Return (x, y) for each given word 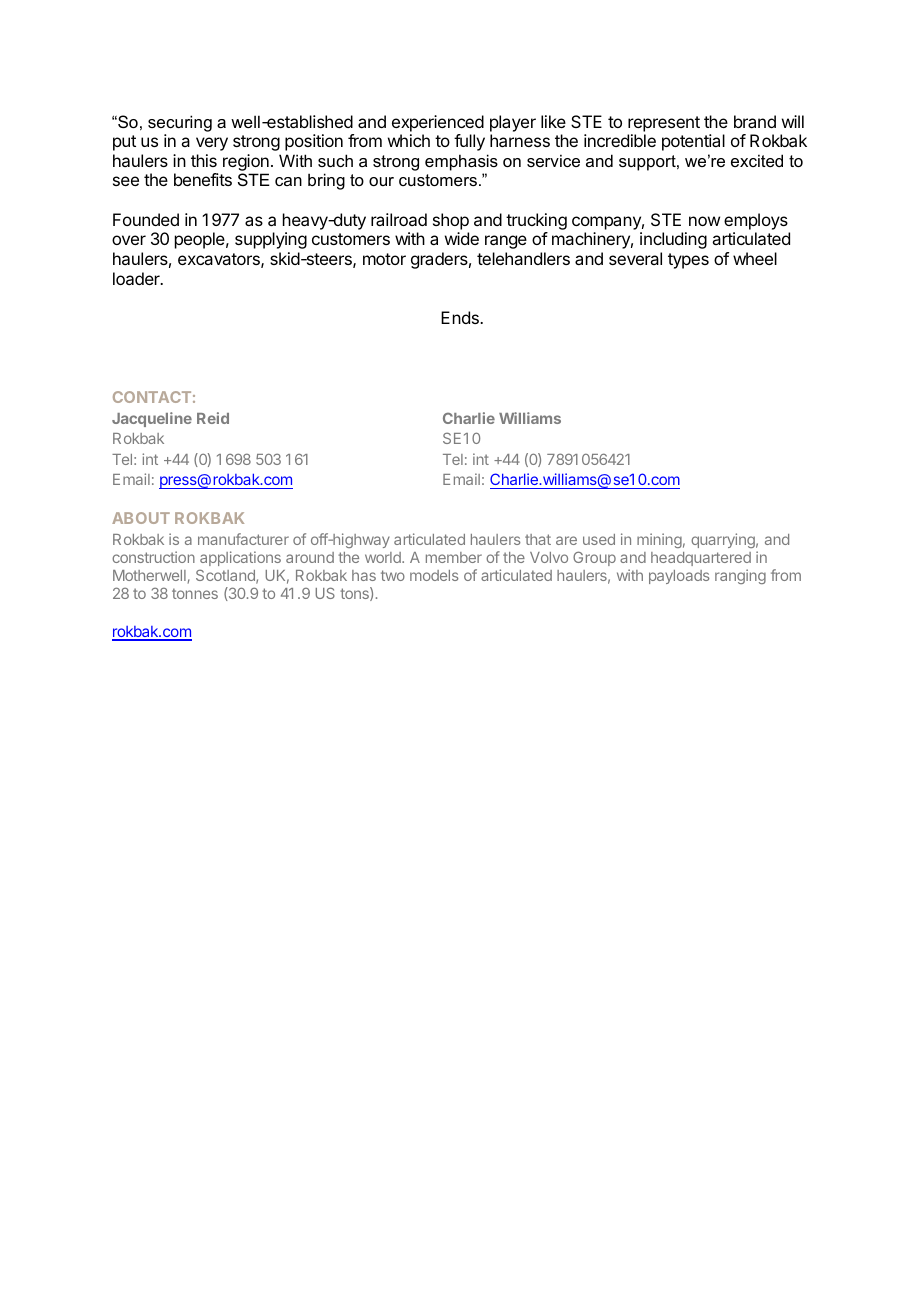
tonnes (195, 593)
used (599, 539)
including (673, 240)
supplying (271, 240)
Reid (213, 418)
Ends (461, 317)
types (688, 261)
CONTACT (152, 397)
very (212, 144)
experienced (438, 123)
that (538, 539)
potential (693, 142)
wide (462, 238)
